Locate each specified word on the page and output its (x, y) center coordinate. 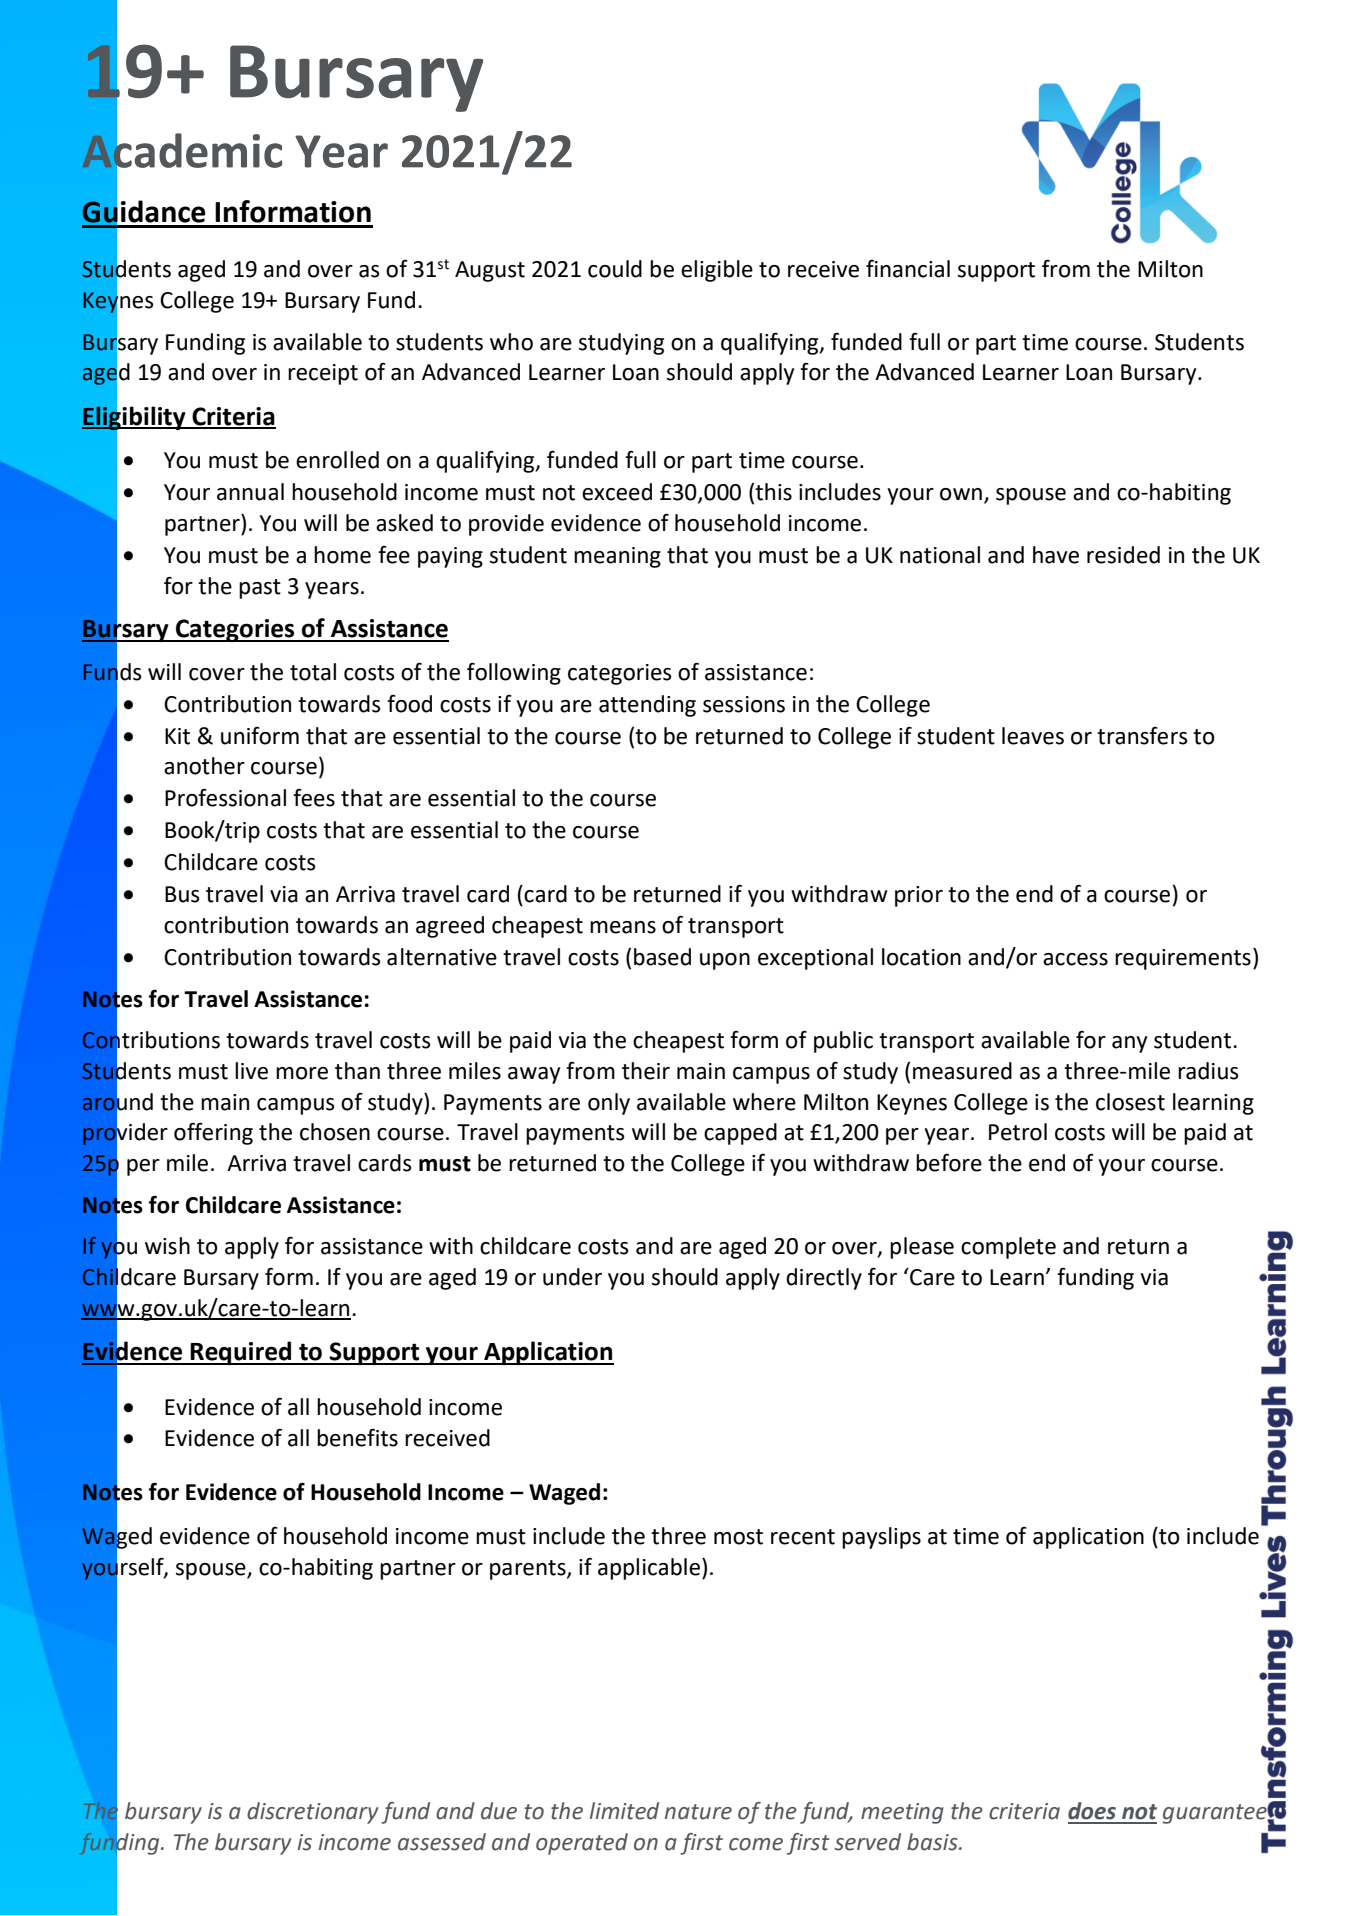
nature (698, 1812)
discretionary (312, 1813)
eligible (717, 271)
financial (908, 269)
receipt (323, 374)
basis (933, 1842)
